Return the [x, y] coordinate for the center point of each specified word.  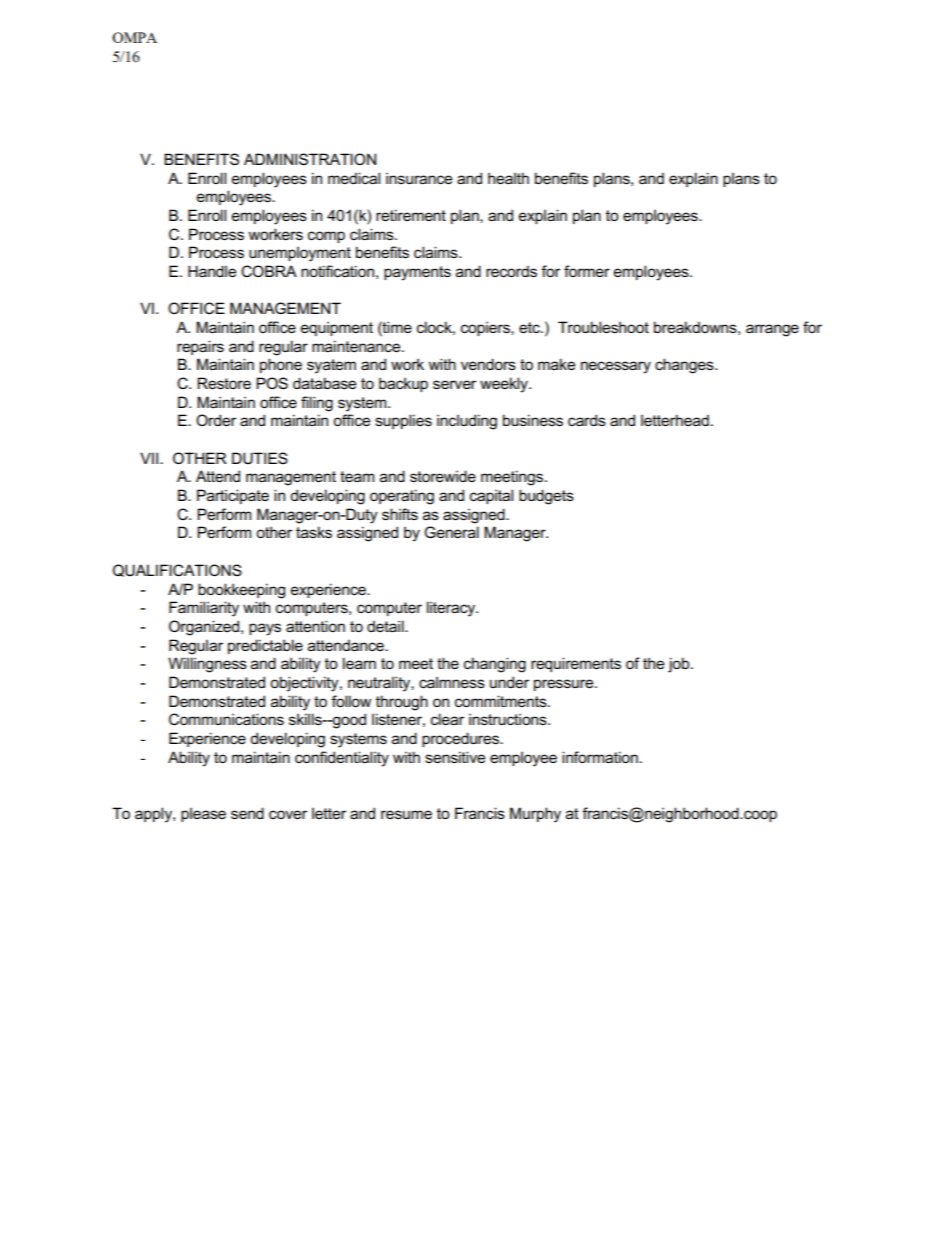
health [508, 178]
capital [491, 496]
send [247, 813]
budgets [546, 497]
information [600, 757]
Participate [233, 496]
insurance [419, 178]
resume [406, 814]
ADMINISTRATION [310, 159]
